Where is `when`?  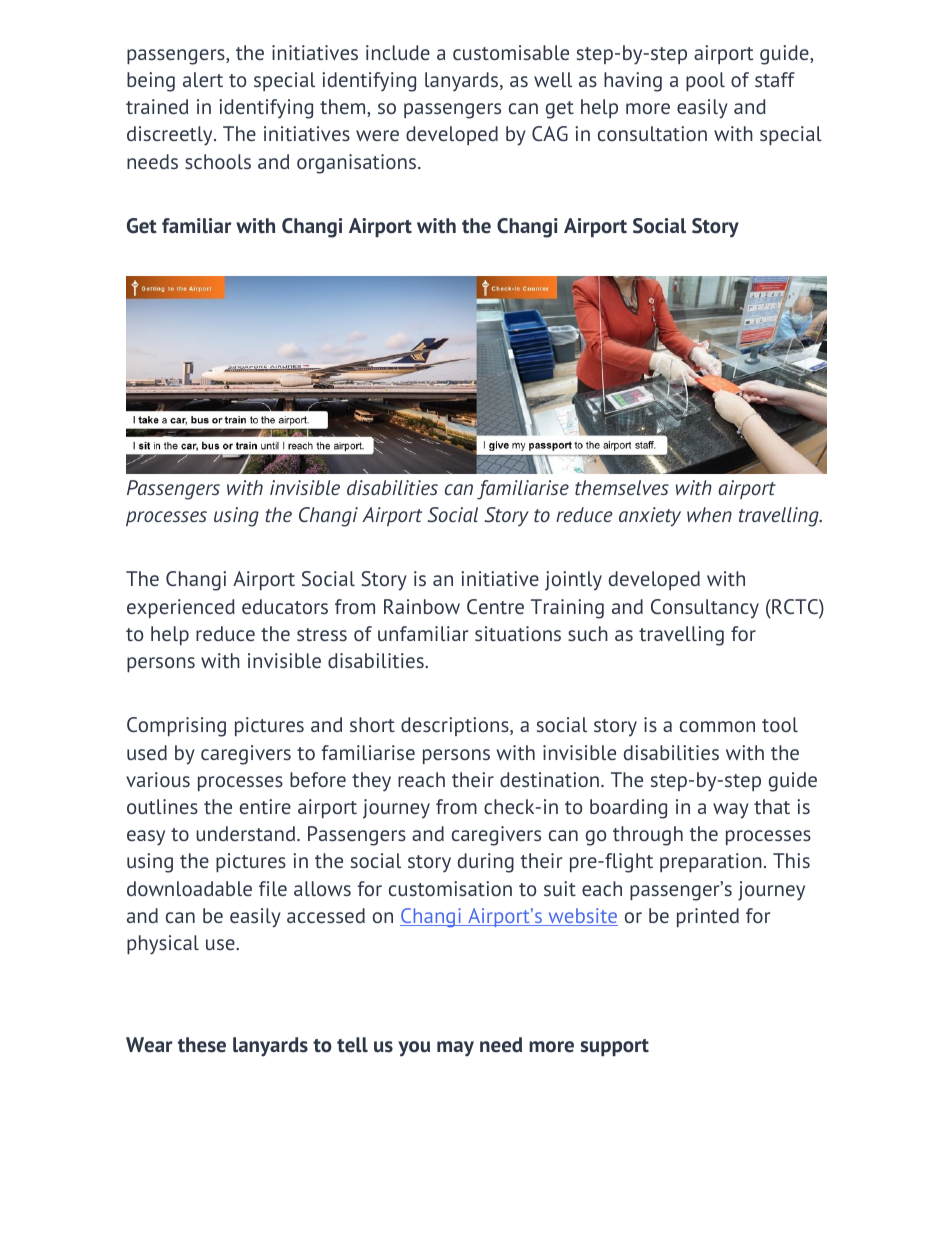 when is located at coordinates (709, 514).
